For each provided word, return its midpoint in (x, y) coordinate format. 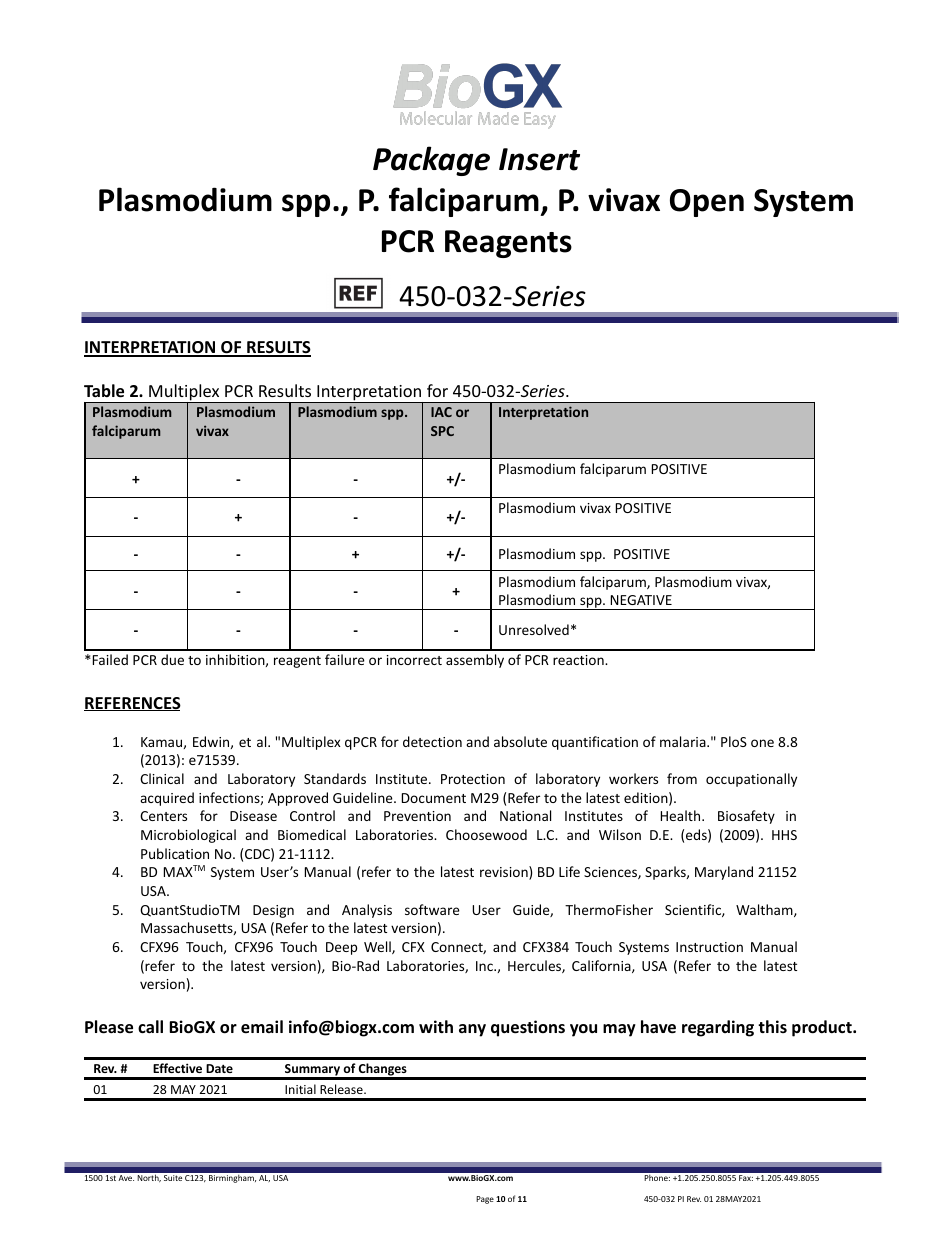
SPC (442, 431)
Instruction (709, 947)
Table (104, 391)
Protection (473, 779)
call (150, 1026)
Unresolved (534, 629)
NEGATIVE (641, 600)
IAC (441, 412)
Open (707, 203)
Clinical (162, 778)
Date (219, 1068)
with (436, 1026)
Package (431, 161)
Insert (539, 159)
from (682, 778)
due (172, 659)
